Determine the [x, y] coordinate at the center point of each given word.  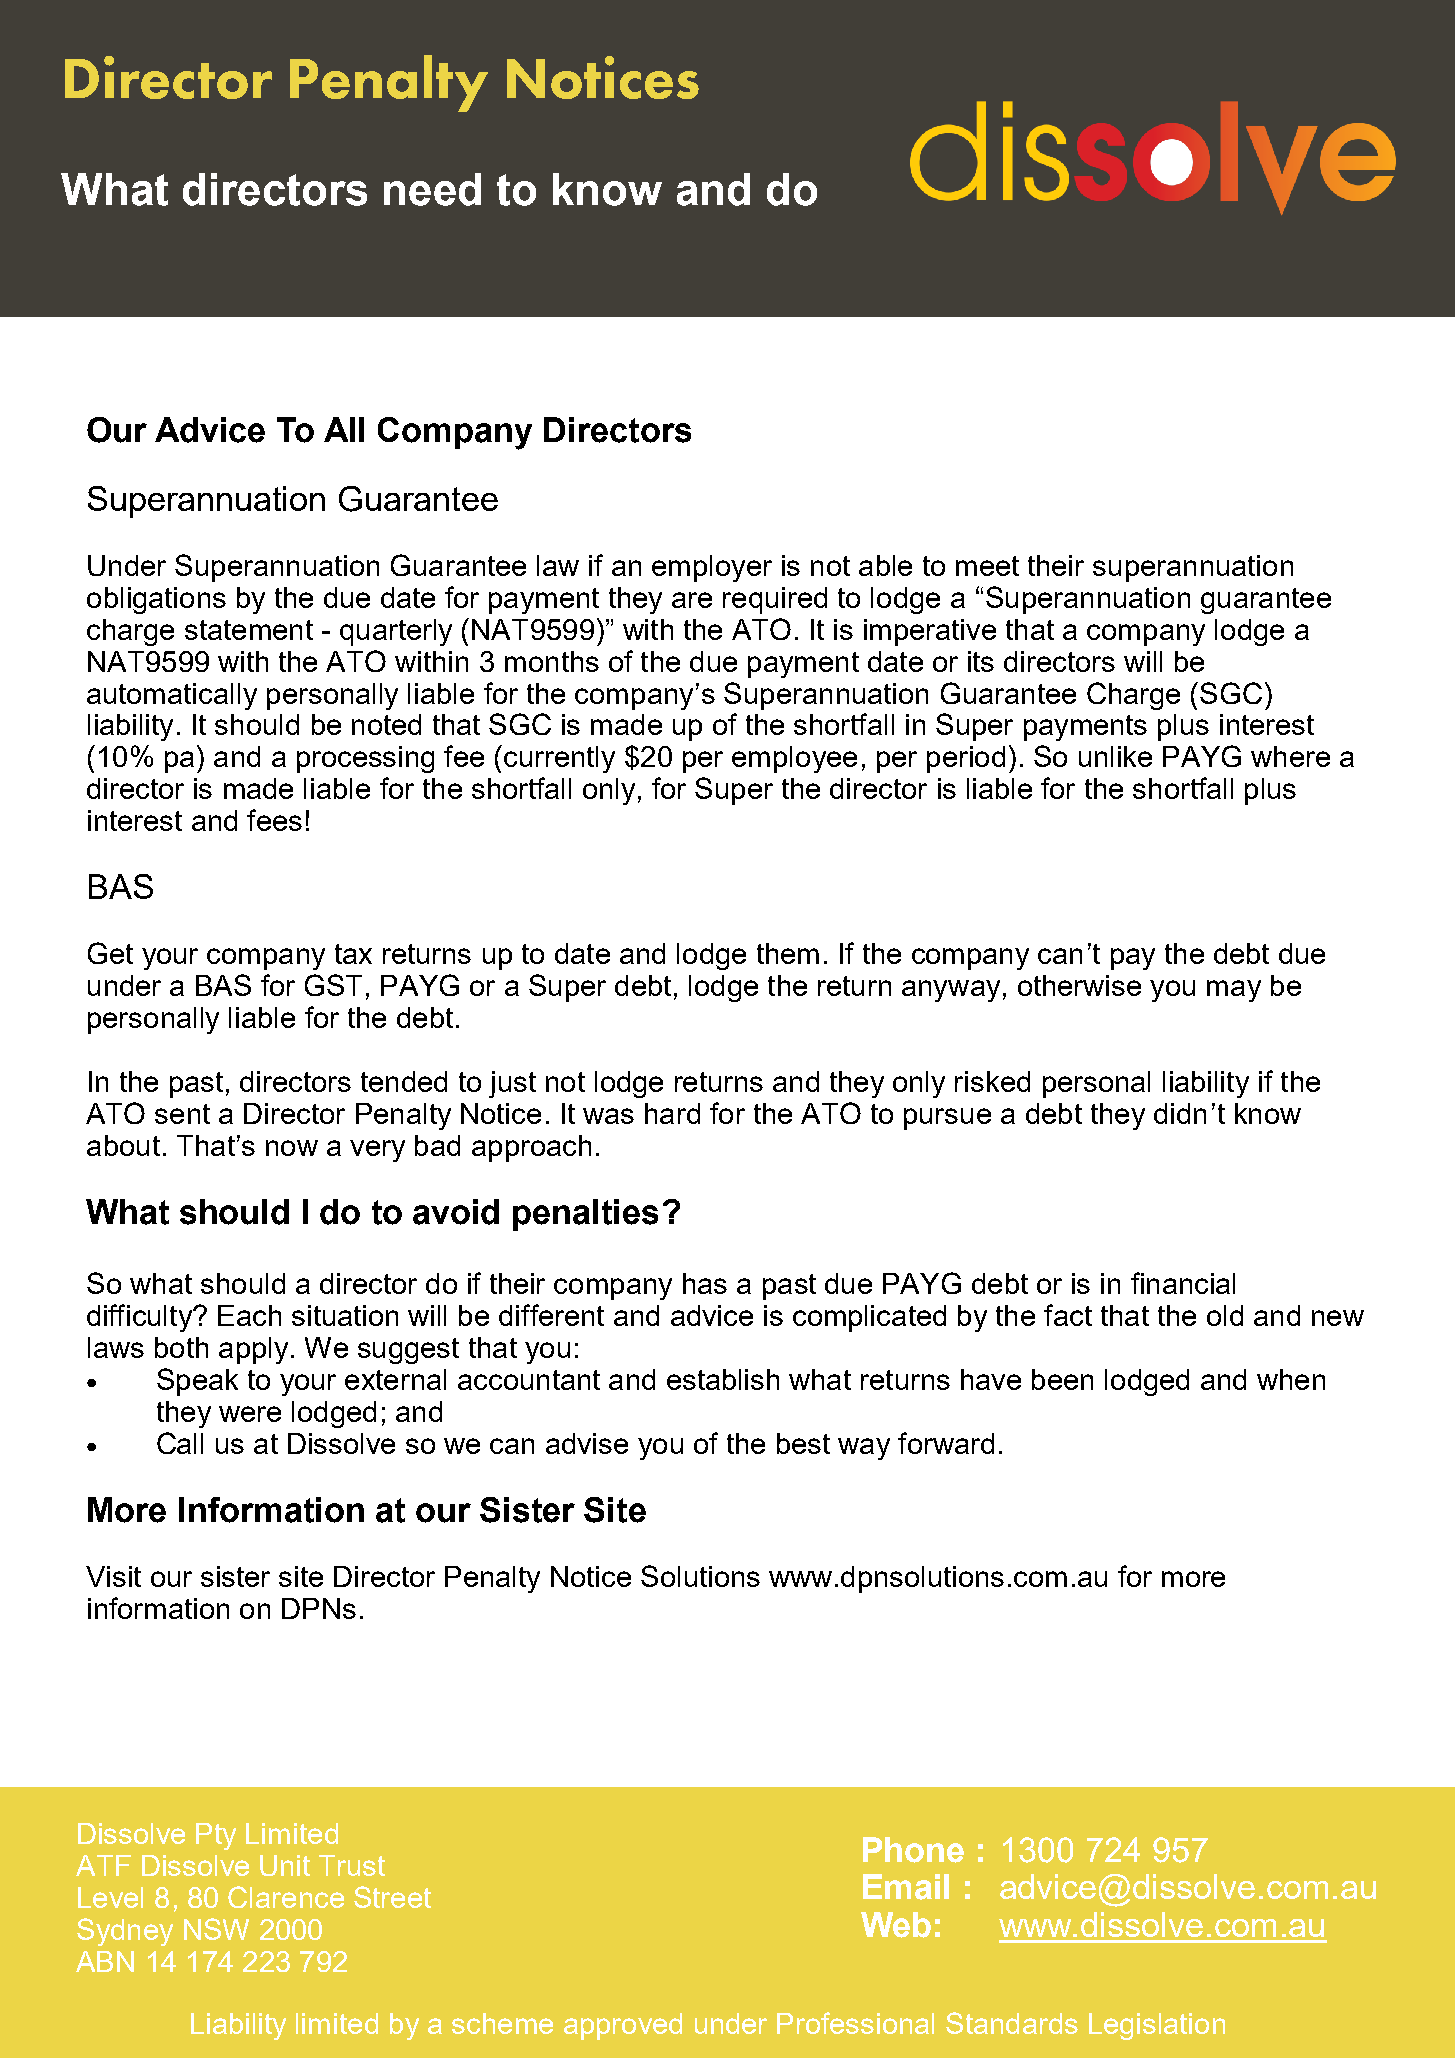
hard [672, 1113]
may [1234, 991]
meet [987, 566]
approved [623, 2026]
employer [712, 568]
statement [249, 630]
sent [182, 1114]
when [1291, 1379]
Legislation [1157, 2026]
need [432, 189]
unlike [1115, 756]
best [803, 1443]
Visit [113, 1576]
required [775, 600]
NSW [216, 1929]
